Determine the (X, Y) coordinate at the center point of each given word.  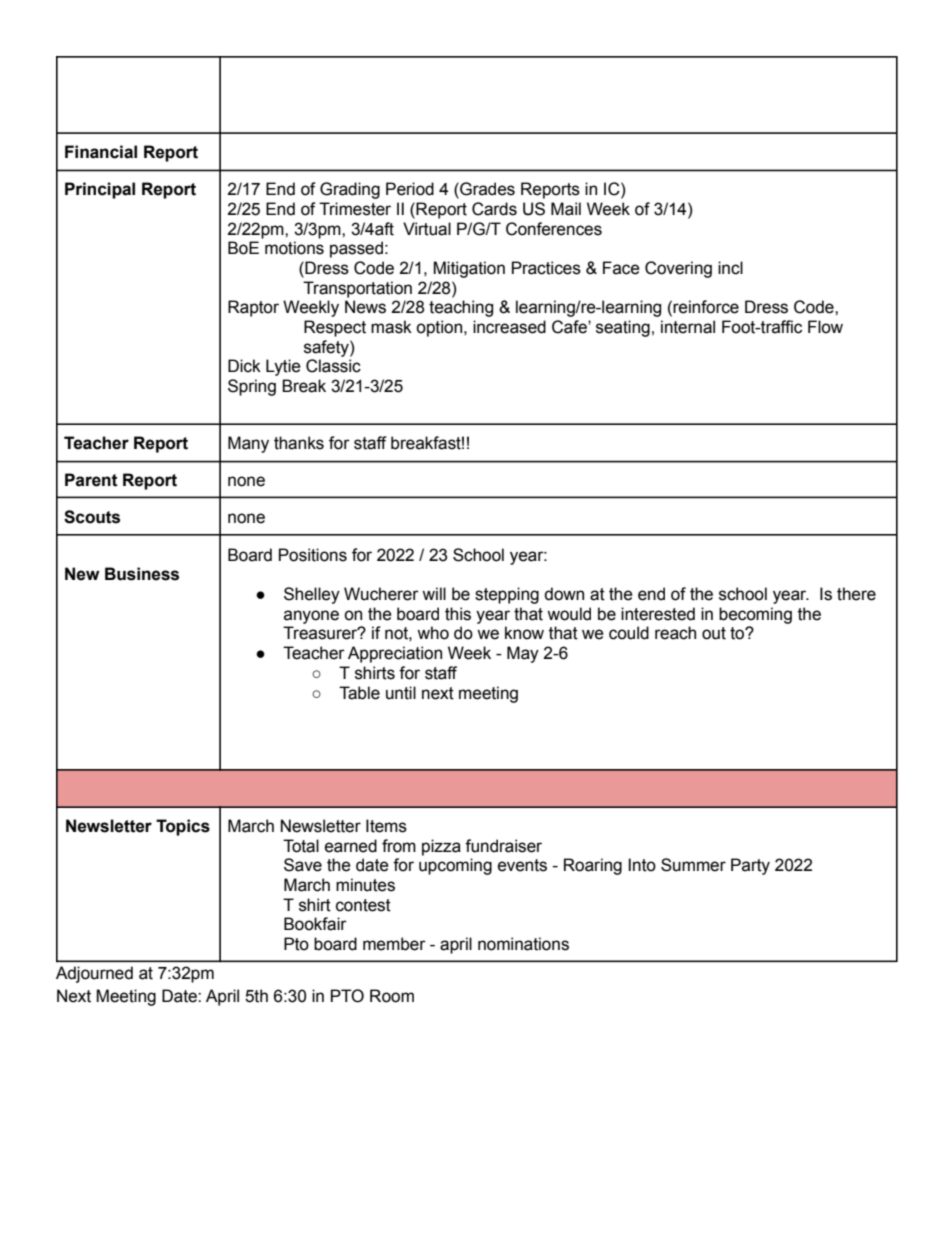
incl (730, 268)
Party (750, 866)
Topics (183, 827)
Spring (252, 387)
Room (392, 996)
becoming (755, 615)
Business (142, 574)
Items (386, 826)
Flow (825, 327)
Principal (100, 190)
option (439, 328)
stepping (507, 595)
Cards (494, 209)
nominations (523, 944)
